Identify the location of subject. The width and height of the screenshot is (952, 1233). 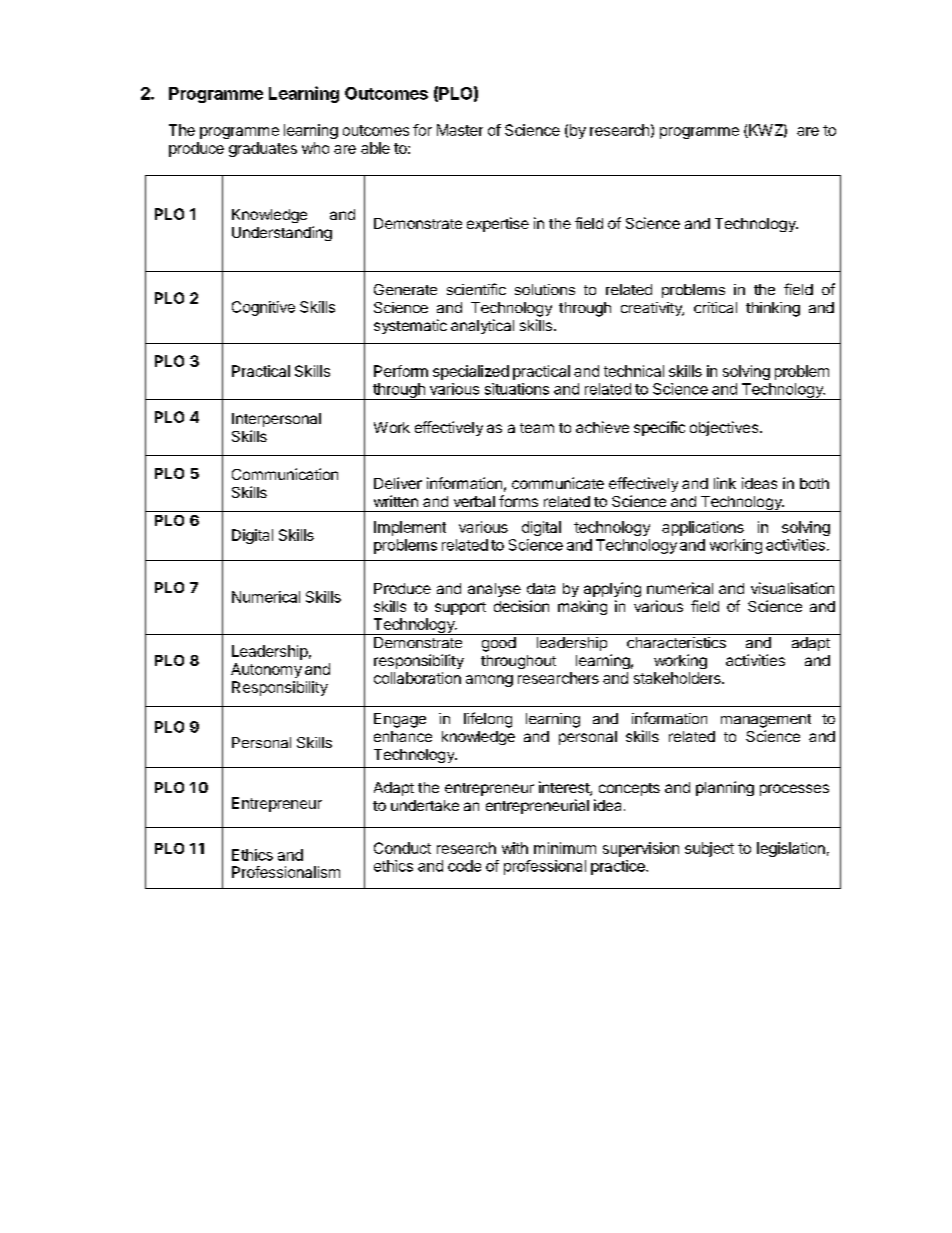
(709, 849).
